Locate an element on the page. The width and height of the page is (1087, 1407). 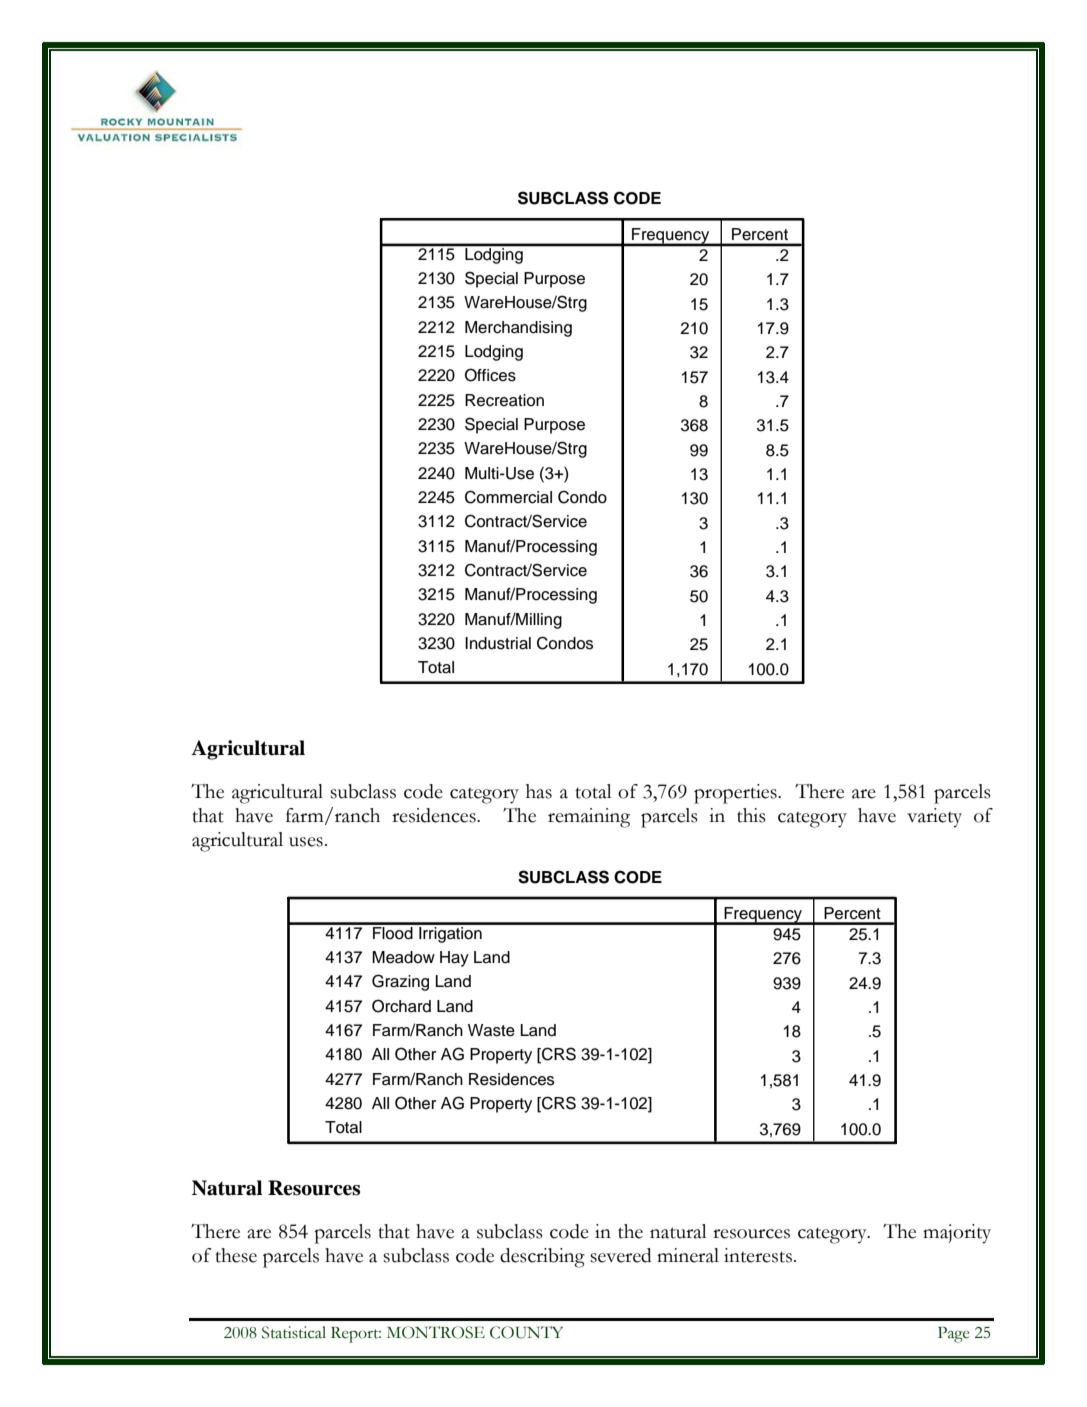
Merchandising is located at coordinates (518, 329).
